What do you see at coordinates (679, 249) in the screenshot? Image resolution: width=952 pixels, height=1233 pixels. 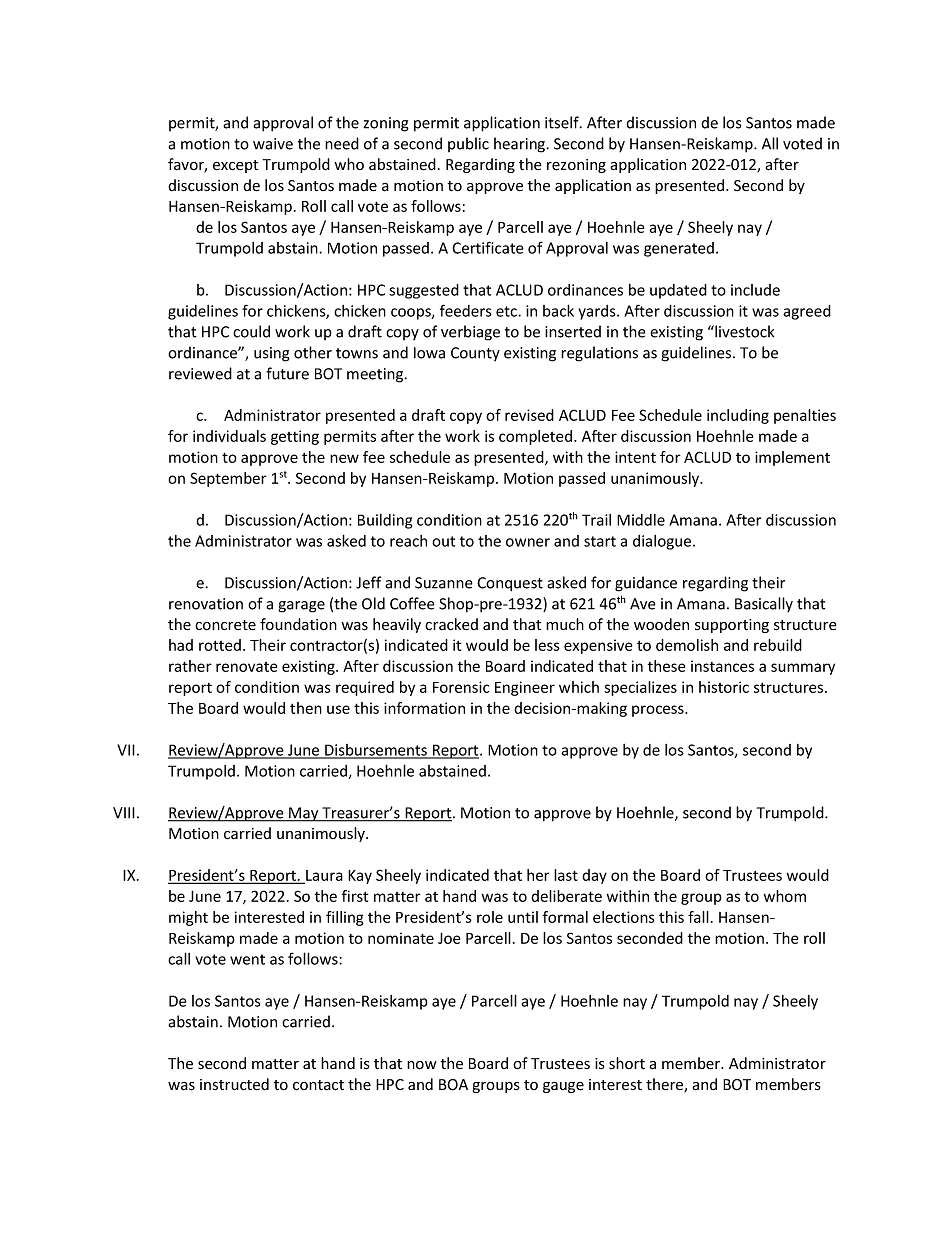 I see `generated` at bounding box center [679, 249].
